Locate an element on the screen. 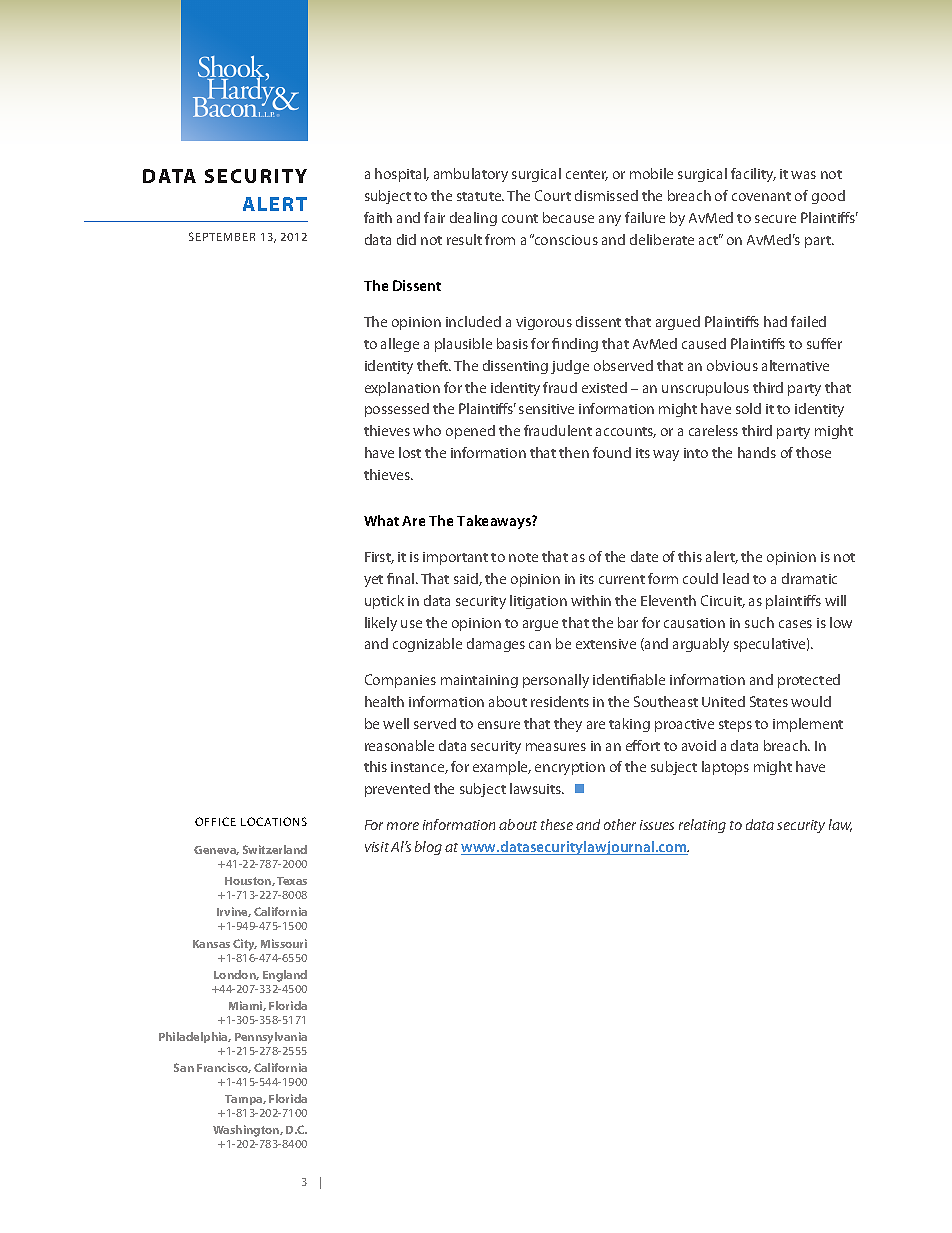 This screenshot has width=952, height=1233. then is located at coordinates (574, 452).
